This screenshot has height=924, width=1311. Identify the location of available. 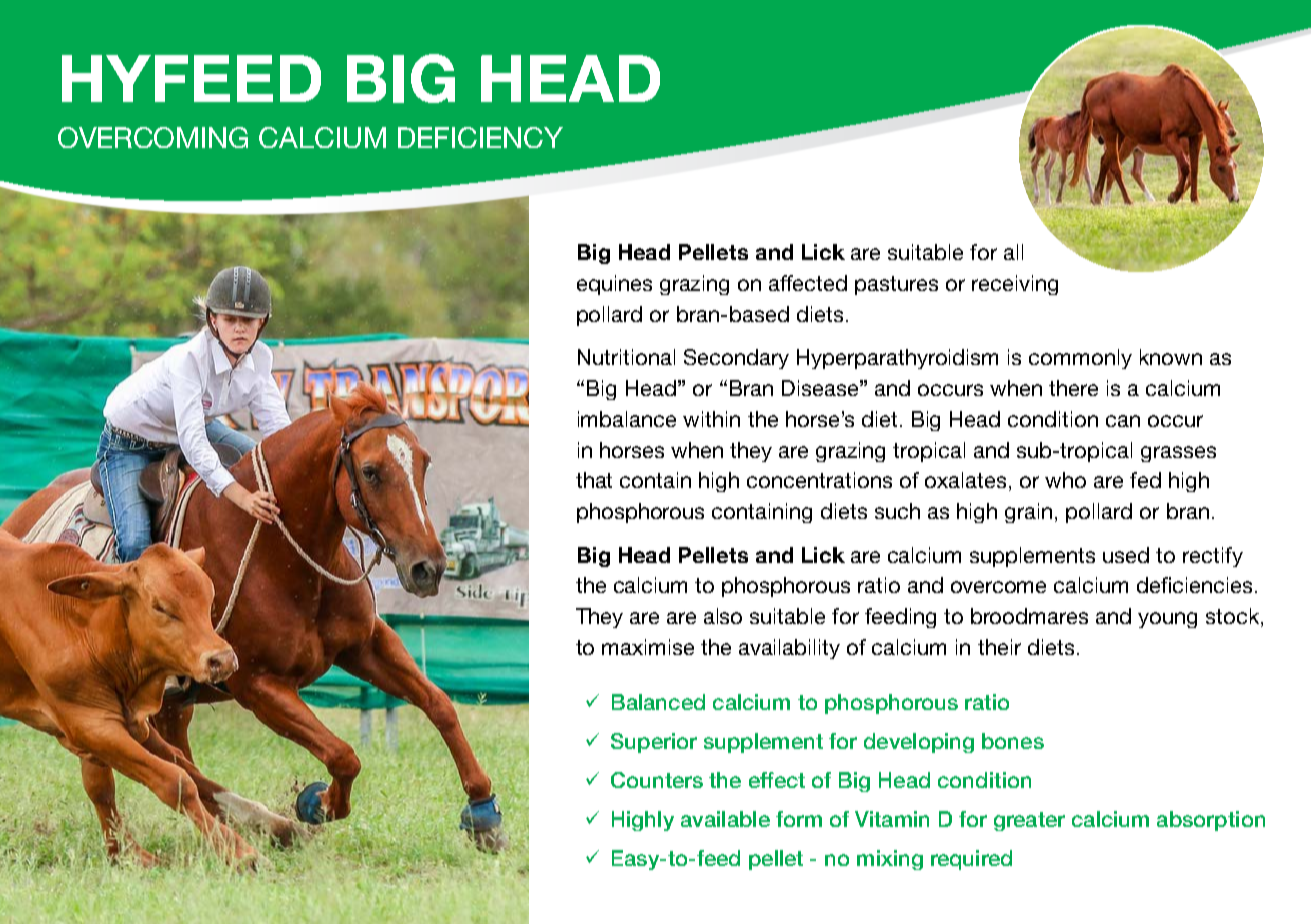
(725, 819).
